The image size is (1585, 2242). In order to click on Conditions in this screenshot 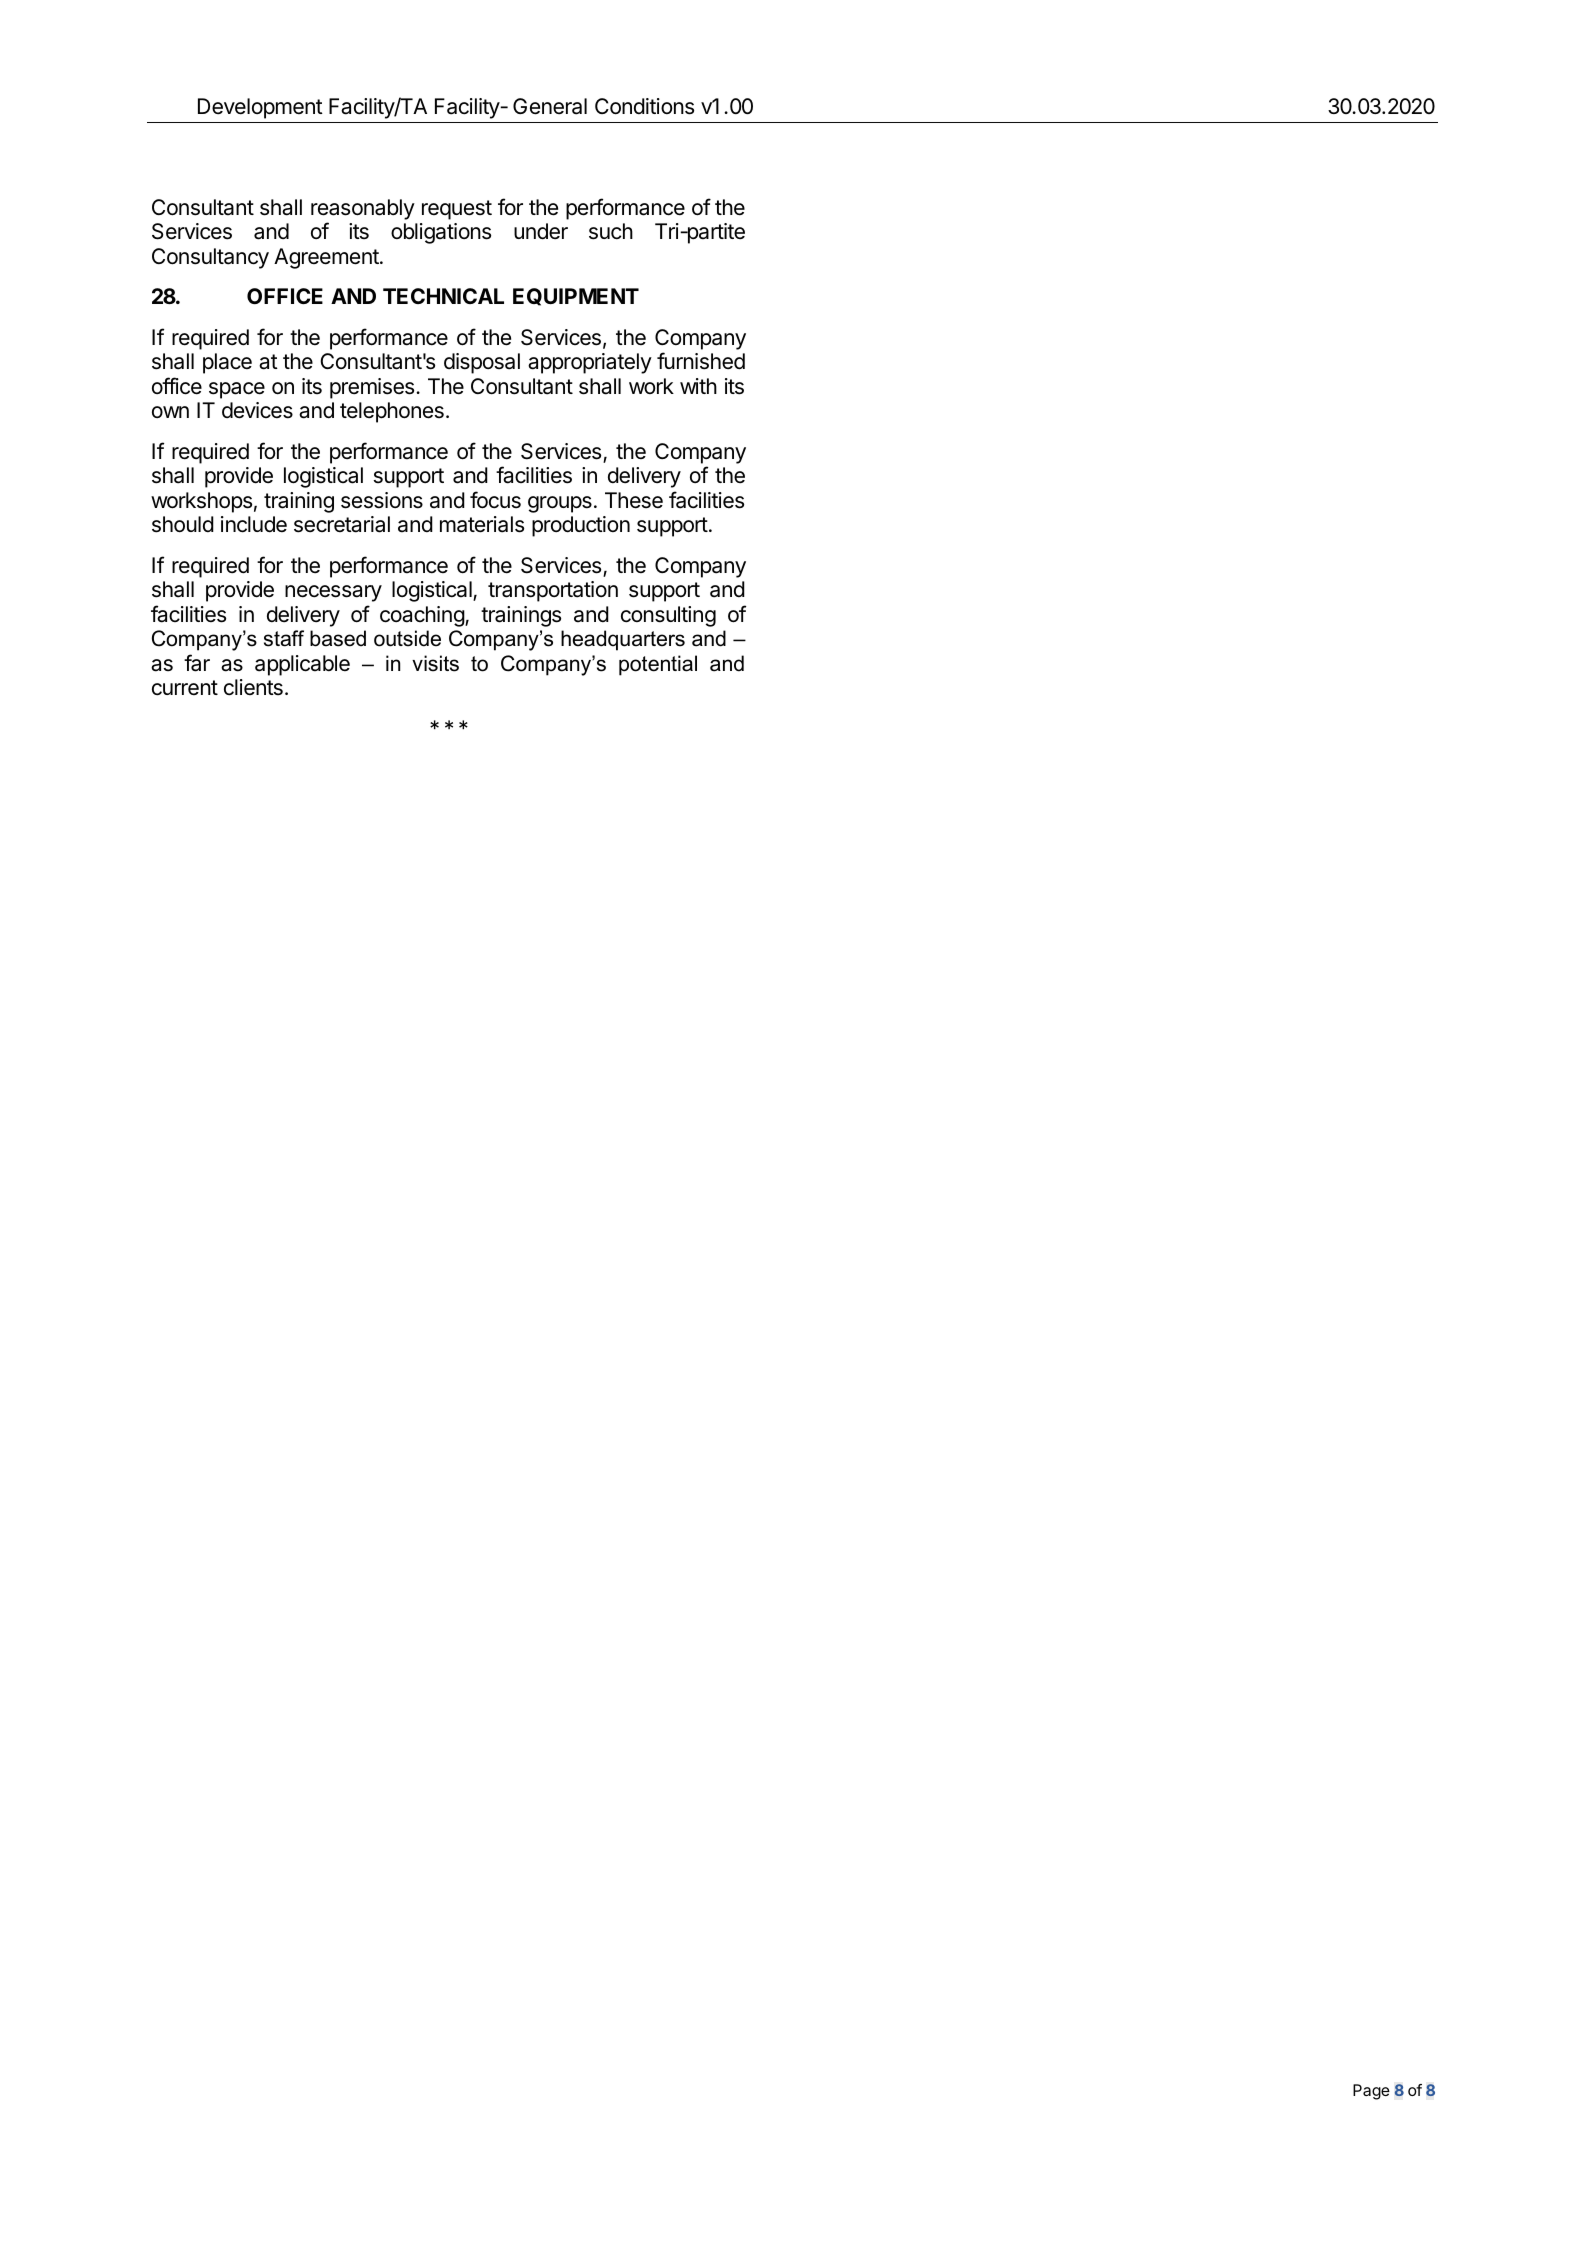, I will do `click(644, 106)`.
